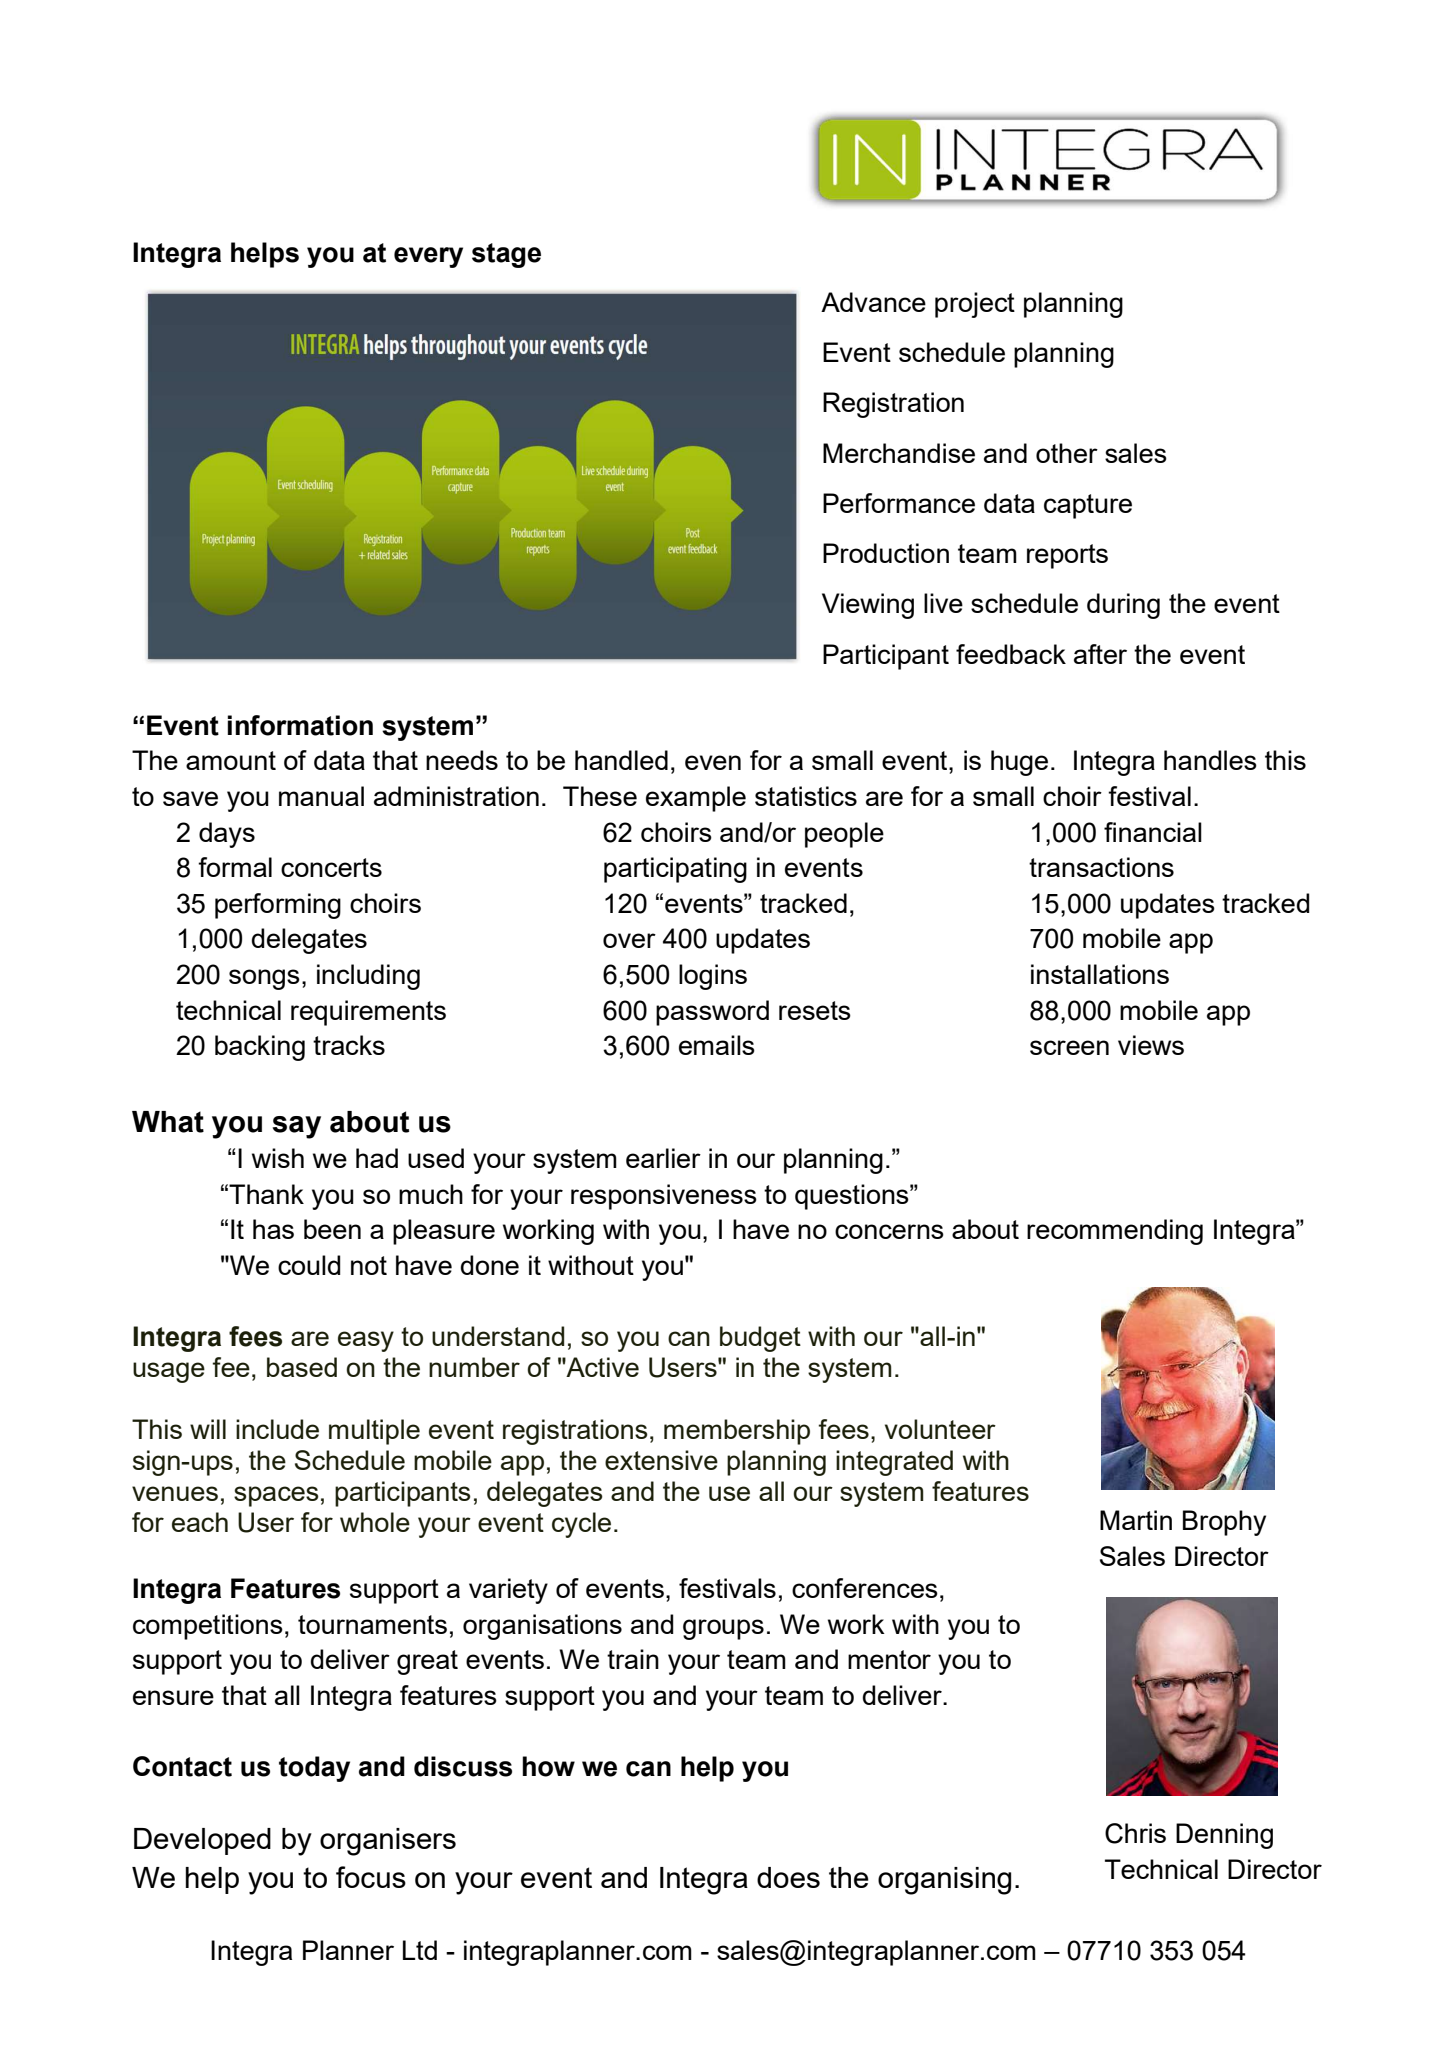 Image resolution: width=1456 pixels, height=2059 pixels. I want to click on Chris, so click(1135, 1833).
